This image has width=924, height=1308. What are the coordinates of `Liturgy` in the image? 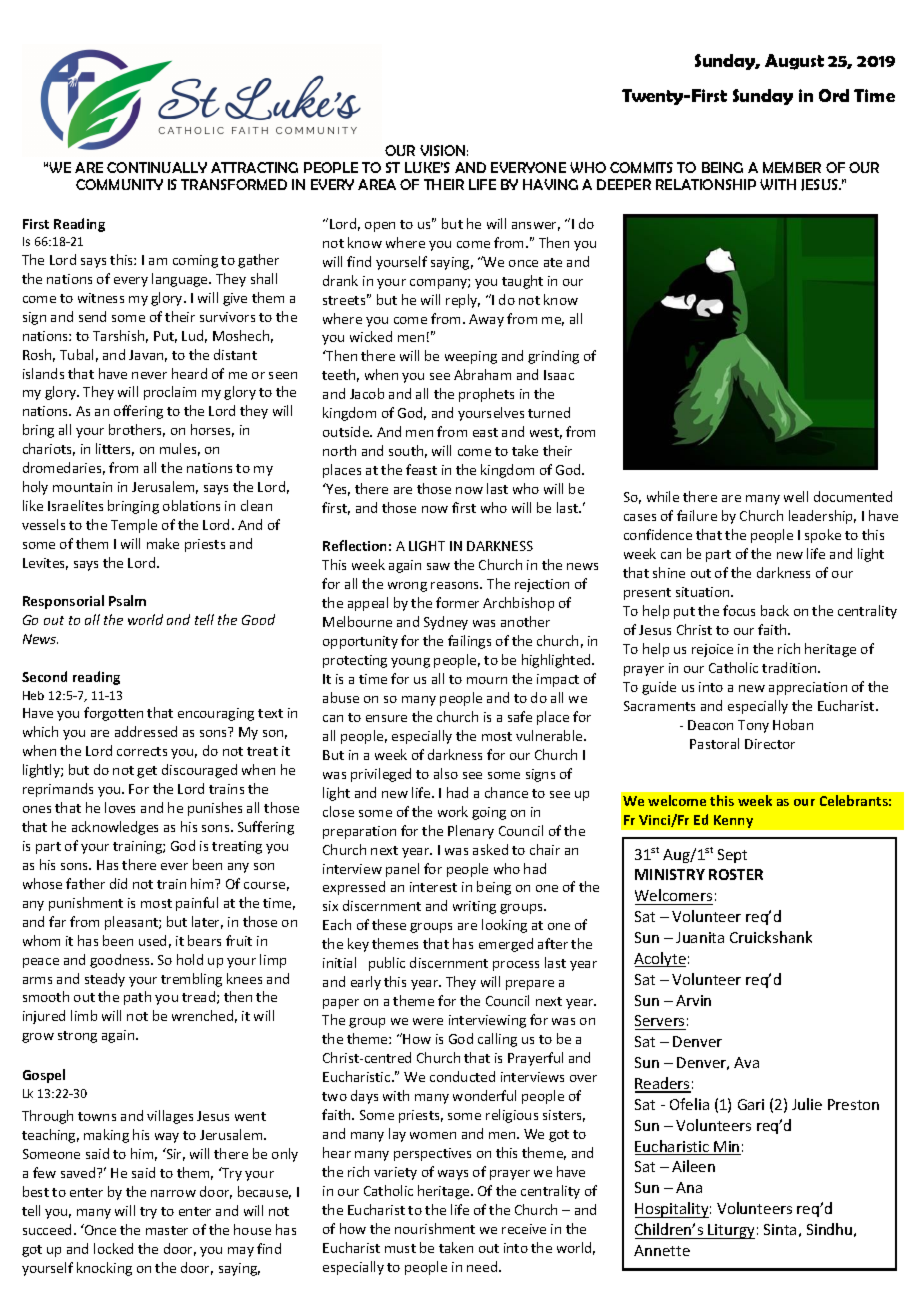 It's located at (731, 1231).
